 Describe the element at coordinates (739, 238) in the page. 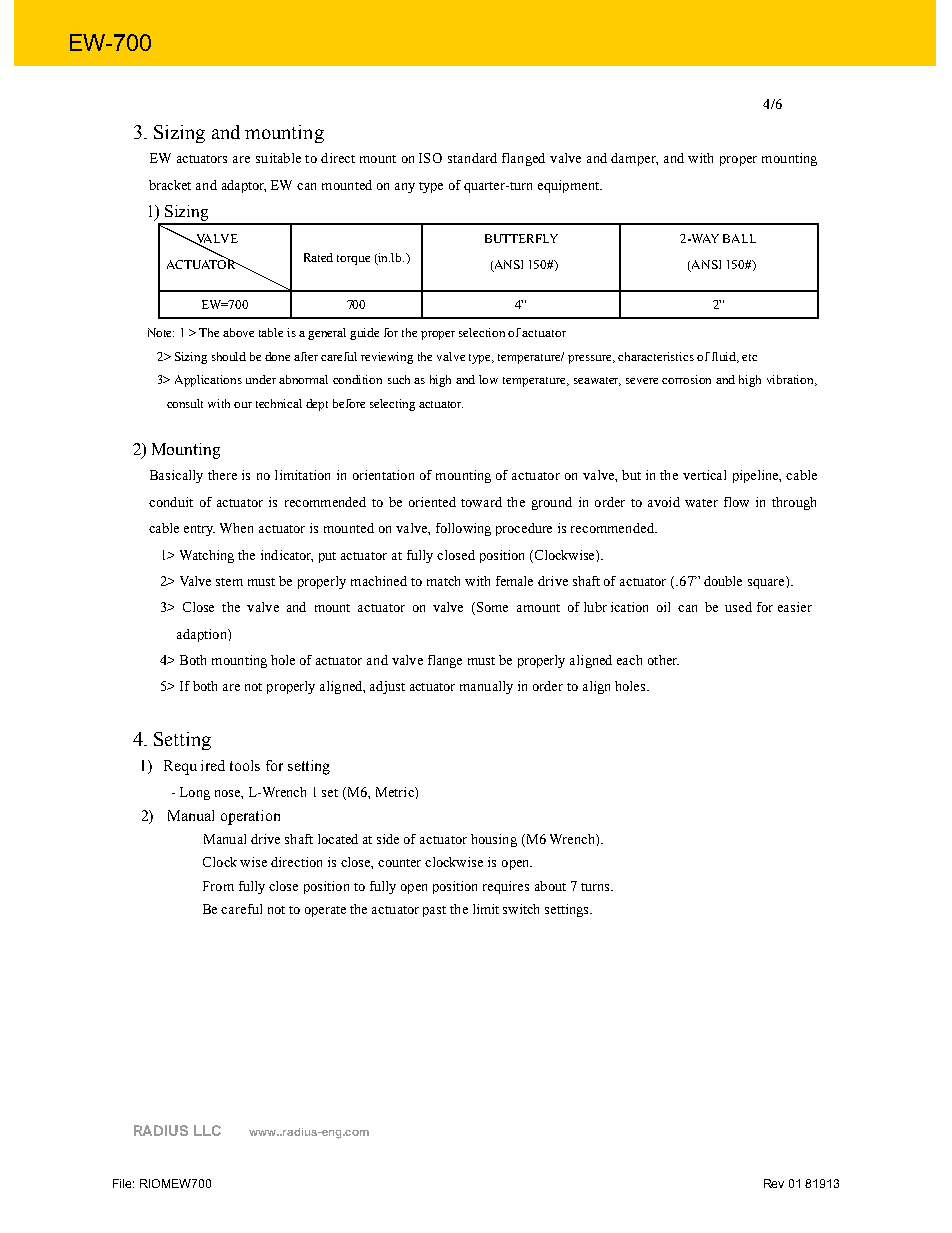

I see `BALL` at that location.
